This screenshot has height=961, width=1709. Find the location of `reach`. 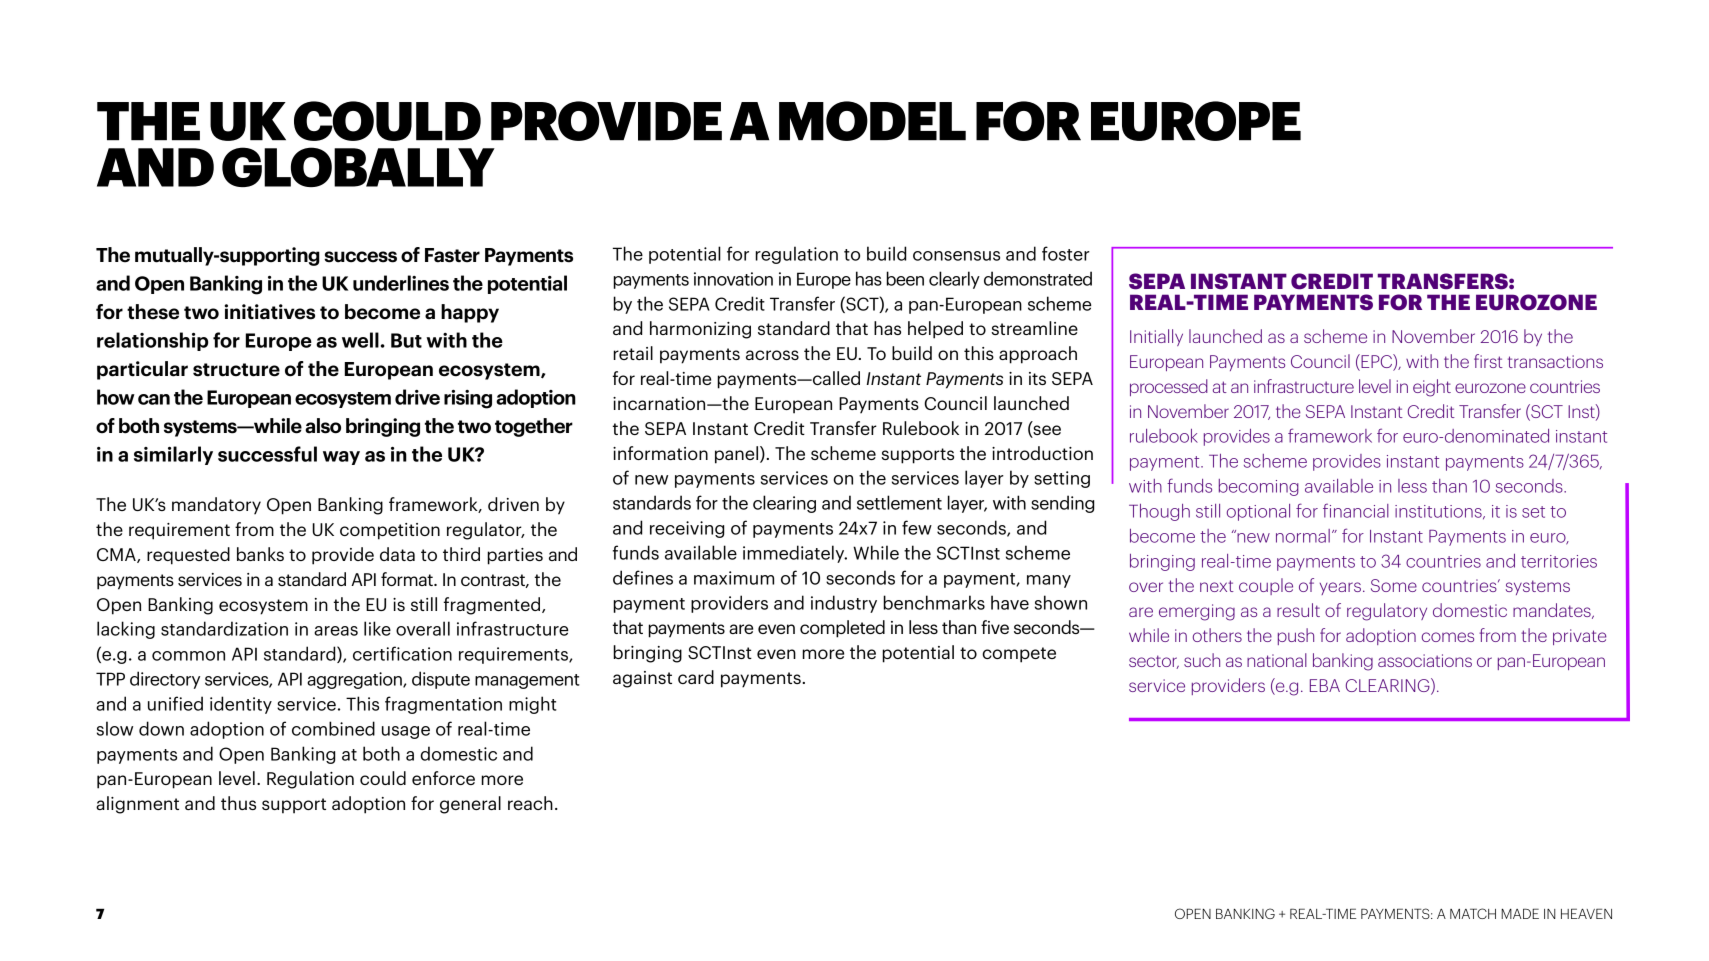

reach is located at coordinates (530, 803).
